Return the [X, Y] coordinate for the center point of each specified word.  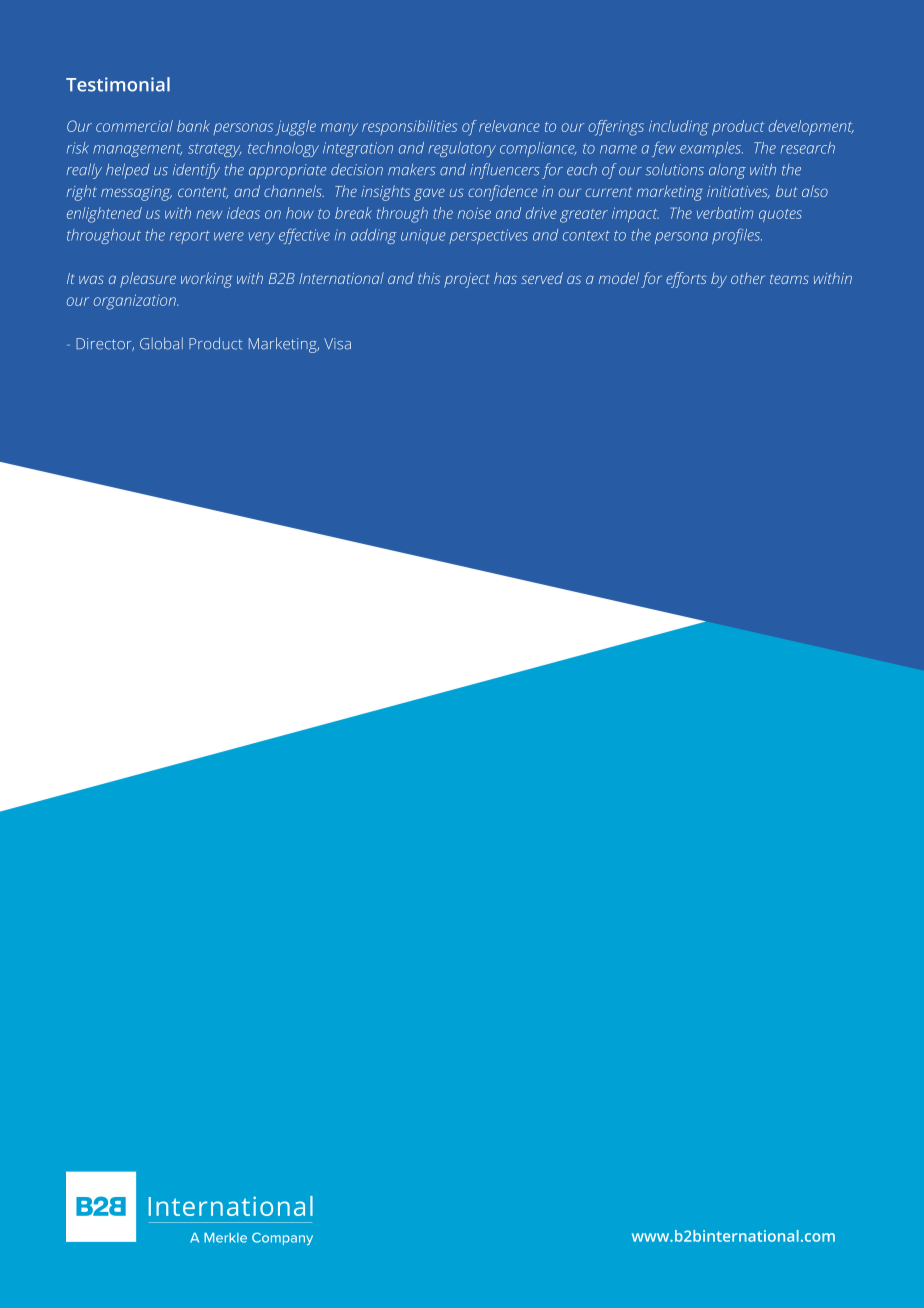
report [190, 237]
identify [196, 171]
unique [423, 236]
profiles [737, 236]
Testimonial [118, 84]
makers [412, 170]
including [679, 128]
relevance [509, 126]
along [727, 171]
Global [161, 343]
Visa [337, 344]
